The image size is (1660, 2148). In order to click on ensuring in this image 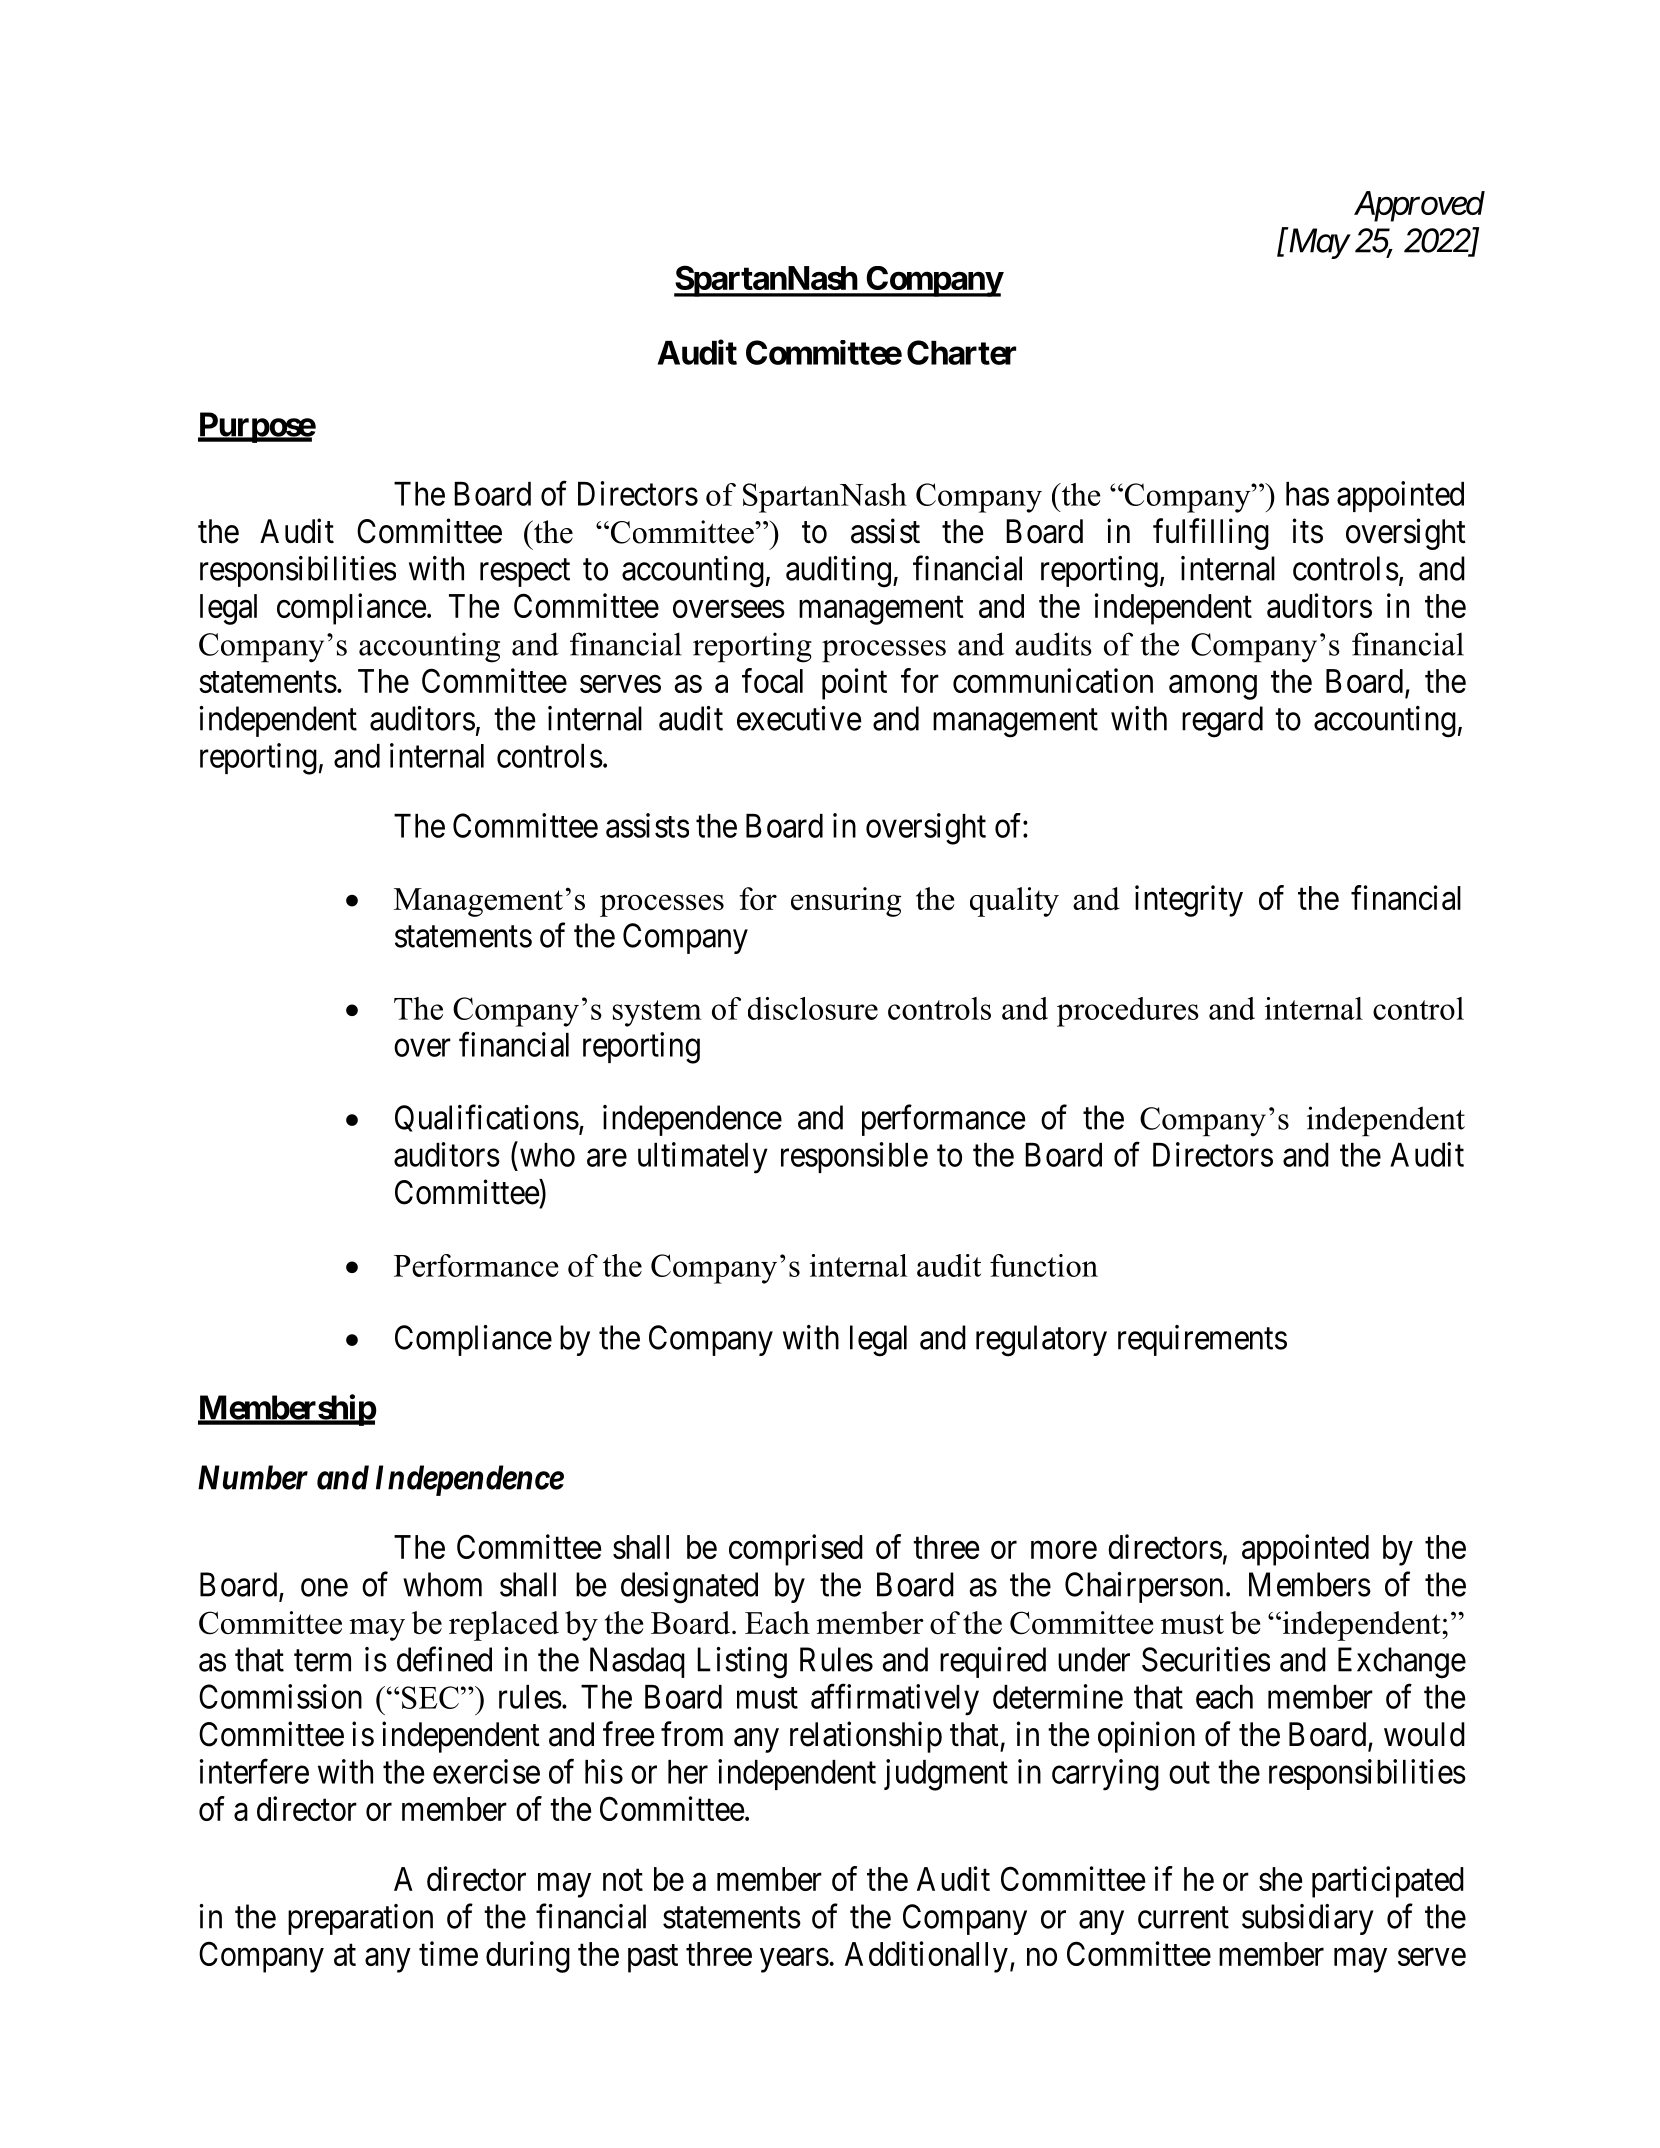, I will do `click(846, 902)`.
